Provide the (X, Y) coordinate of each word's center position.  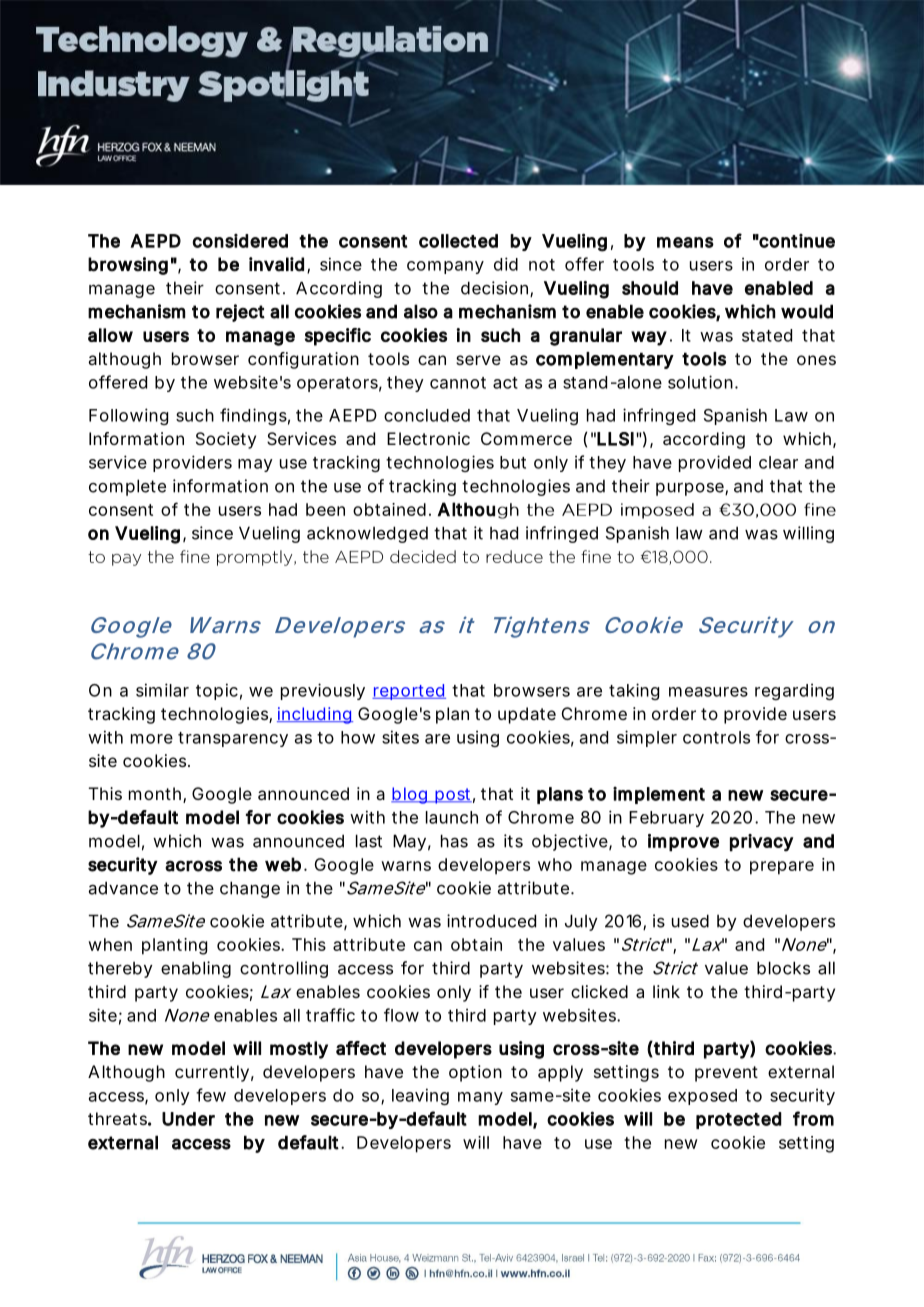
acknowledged (367, 534)
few (211, 1095)
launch (452, 817)
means (685, 242)
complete (127, 487)
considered (240, 241)
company (445, 267)
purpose (691, 489)
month (155, 793)
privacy (761, 843)
